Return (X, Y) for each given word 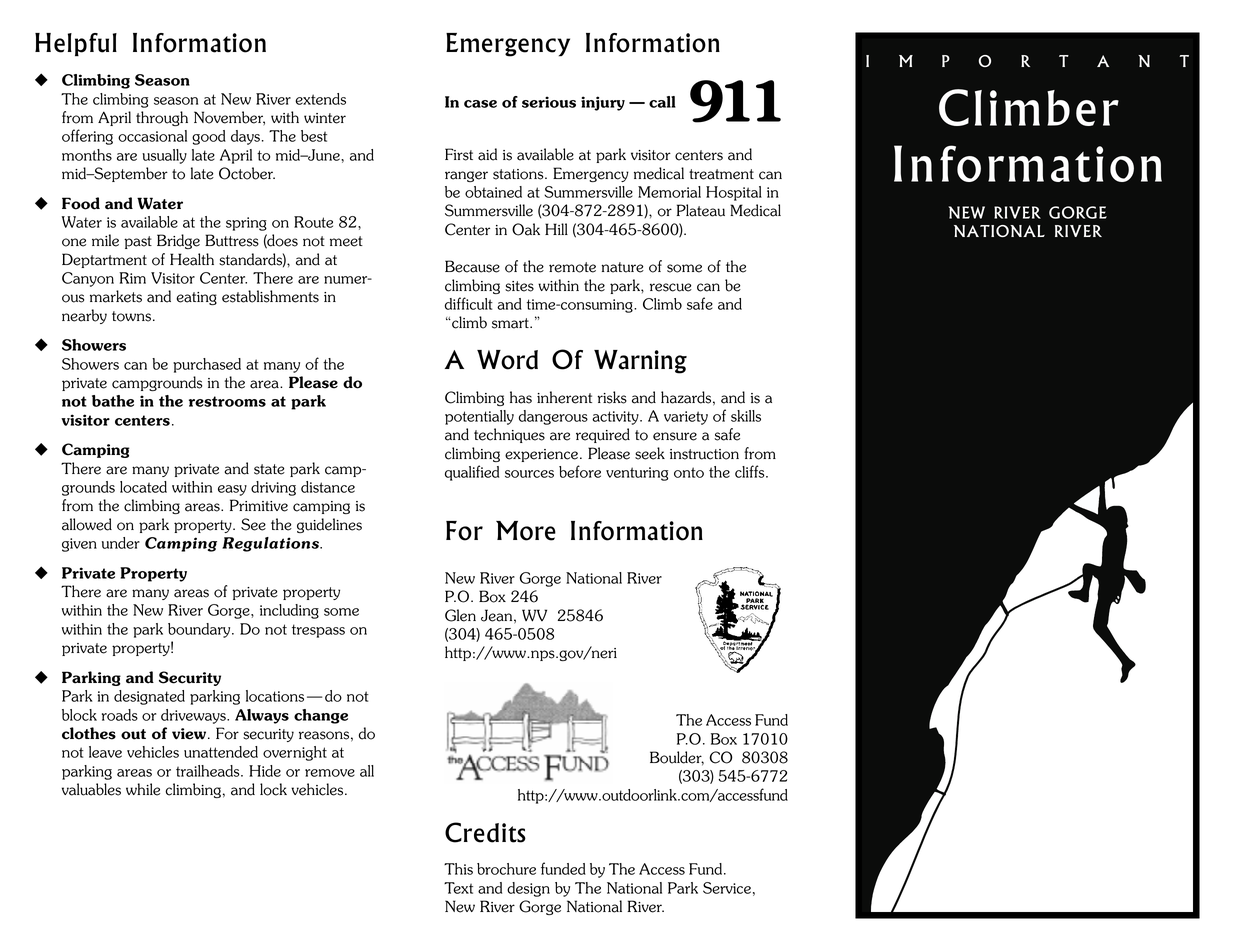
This (458, 869)
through (162, 118)
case (480, 104)
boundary (200, 630)
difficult (469, 303)
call (662, 102)
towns (131, 316)
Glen (460, 615)
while (143, 789)
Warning (640, 362)
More (526, 531)
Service (727, 888)
